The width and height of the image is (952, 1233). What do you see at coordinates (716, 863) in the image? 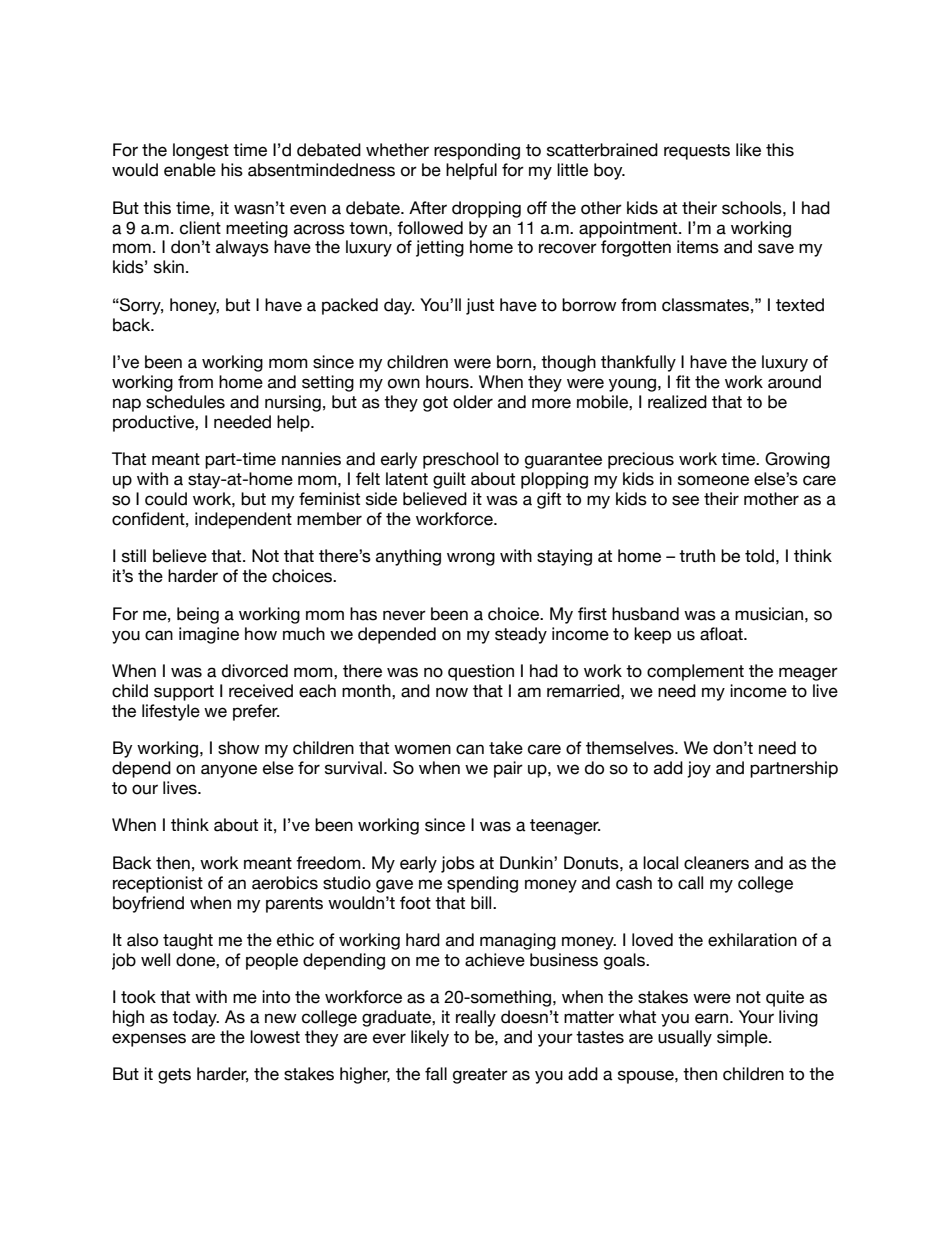
I see `cleaners` at bounding box center [716, 863].
